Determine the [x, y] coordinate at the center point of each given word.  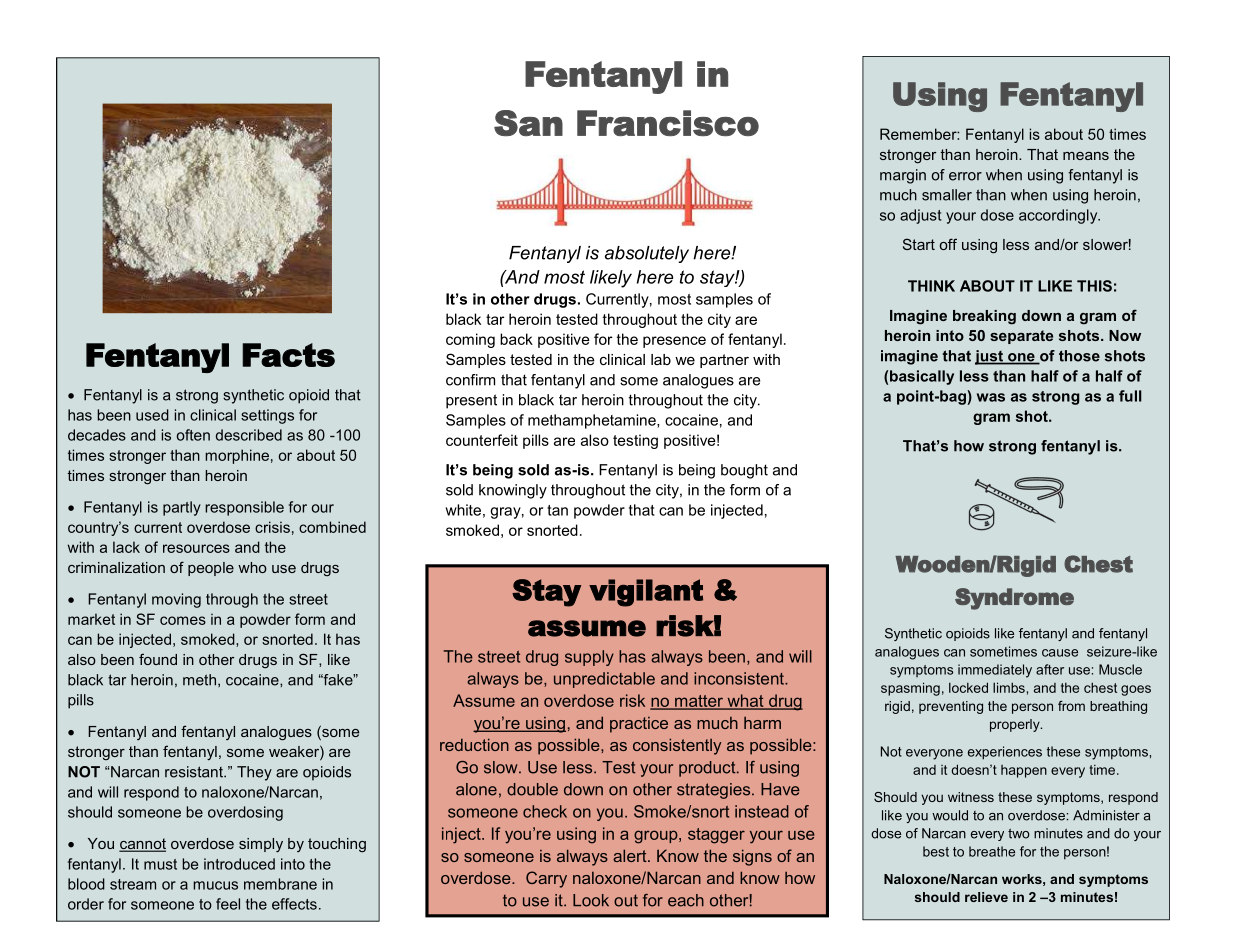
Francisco [668, 123]
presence [674, 342]
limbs [1009, 687]
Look [591, 900]
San [528, 123]
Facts [288, 355]
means [1086, 156]
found [158, 659]
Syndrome [1014, 599]
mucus [215, 885]
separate [1021, 337]
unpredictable [604, 680]
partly [182, 508]
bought [744, 471]
